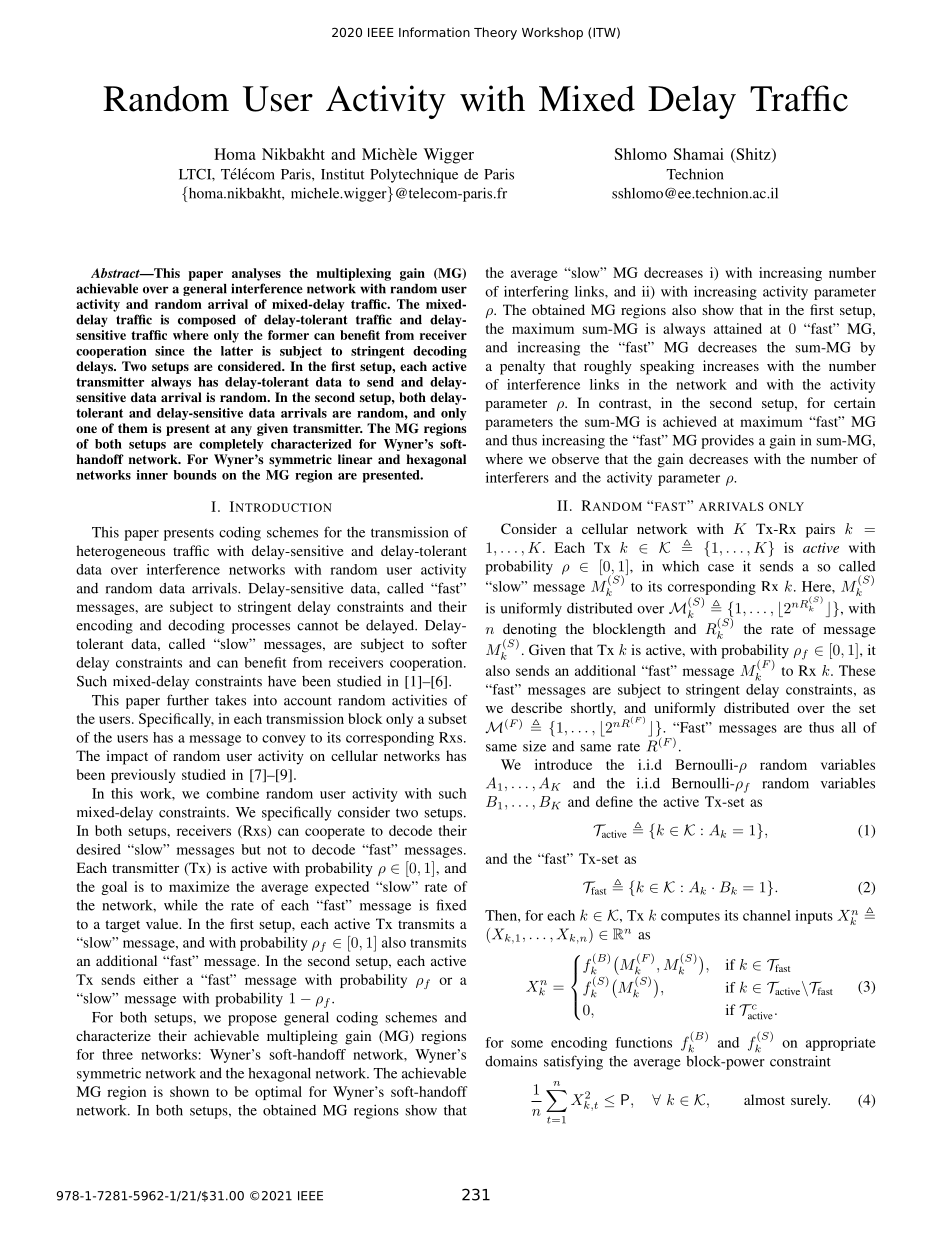  Describe the element at coordinates (188, 700) in the page. I see `further` at that location.
